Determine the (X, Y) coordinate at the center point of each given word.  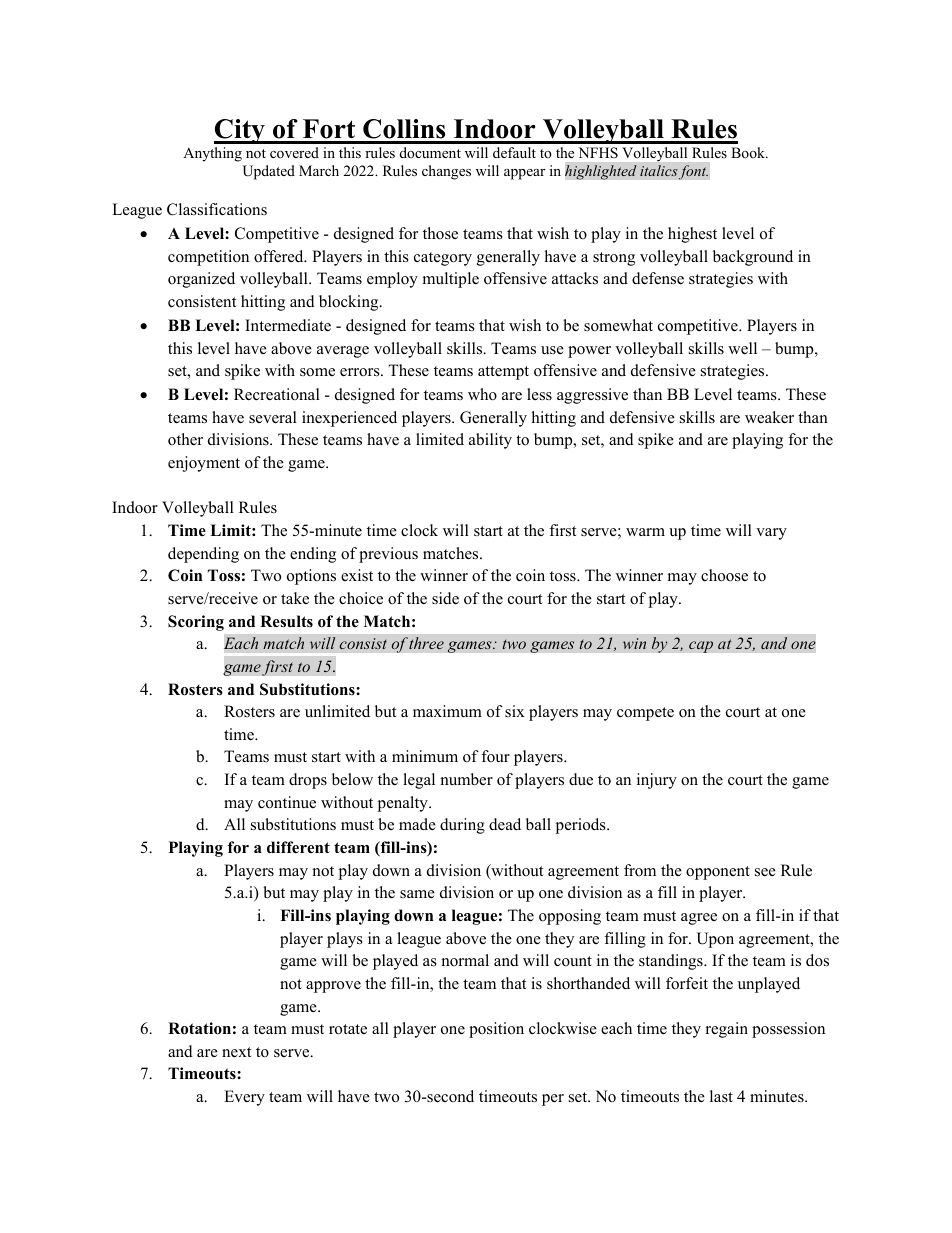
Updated (269, 172)
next (236, 1052)
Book (749, 152)
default (514, 152)
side (445, 598)
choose (724, 575)
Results (286, 621)
